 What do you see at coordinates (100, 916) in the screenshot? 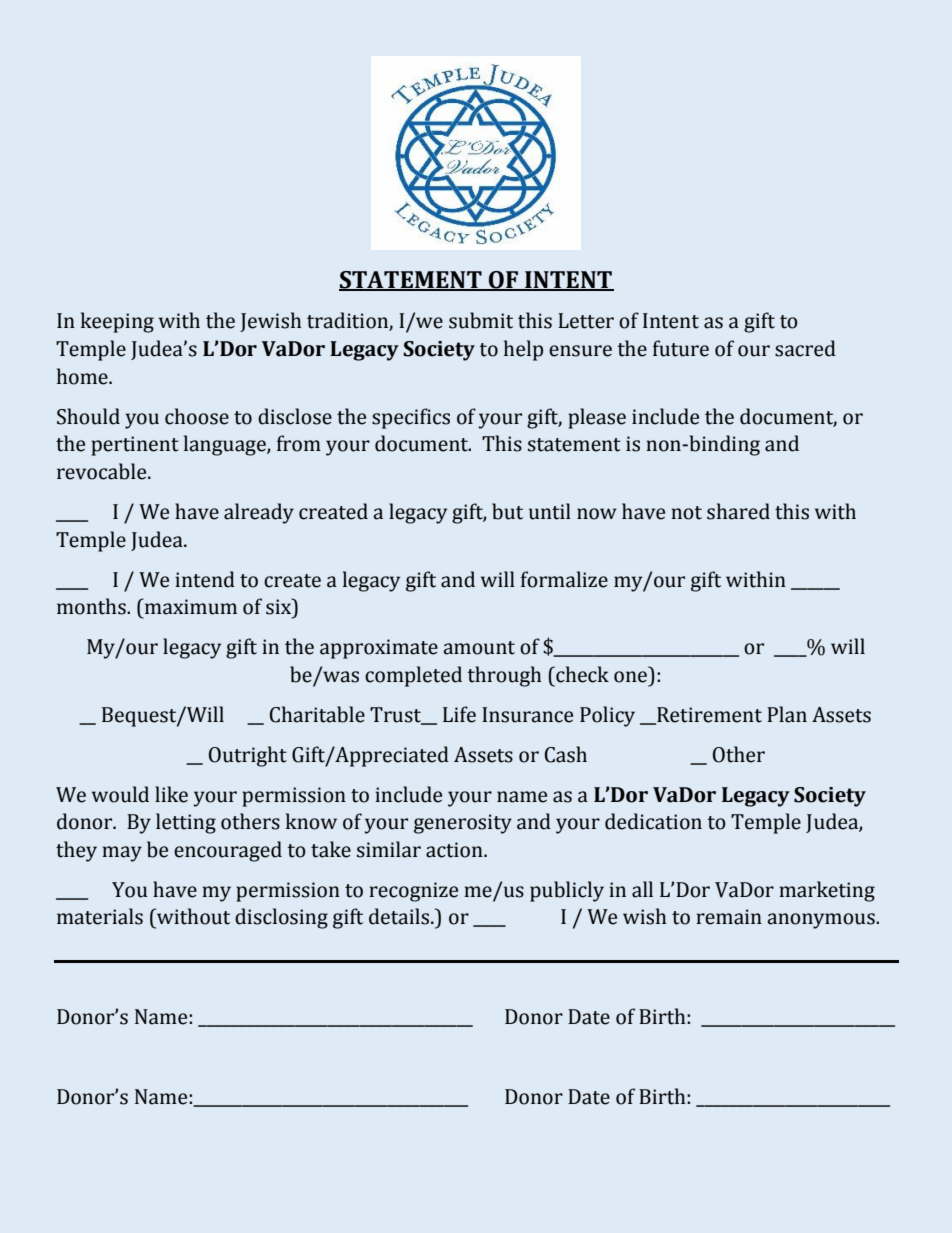
I see `materials` at bounding box center [100, 916].
